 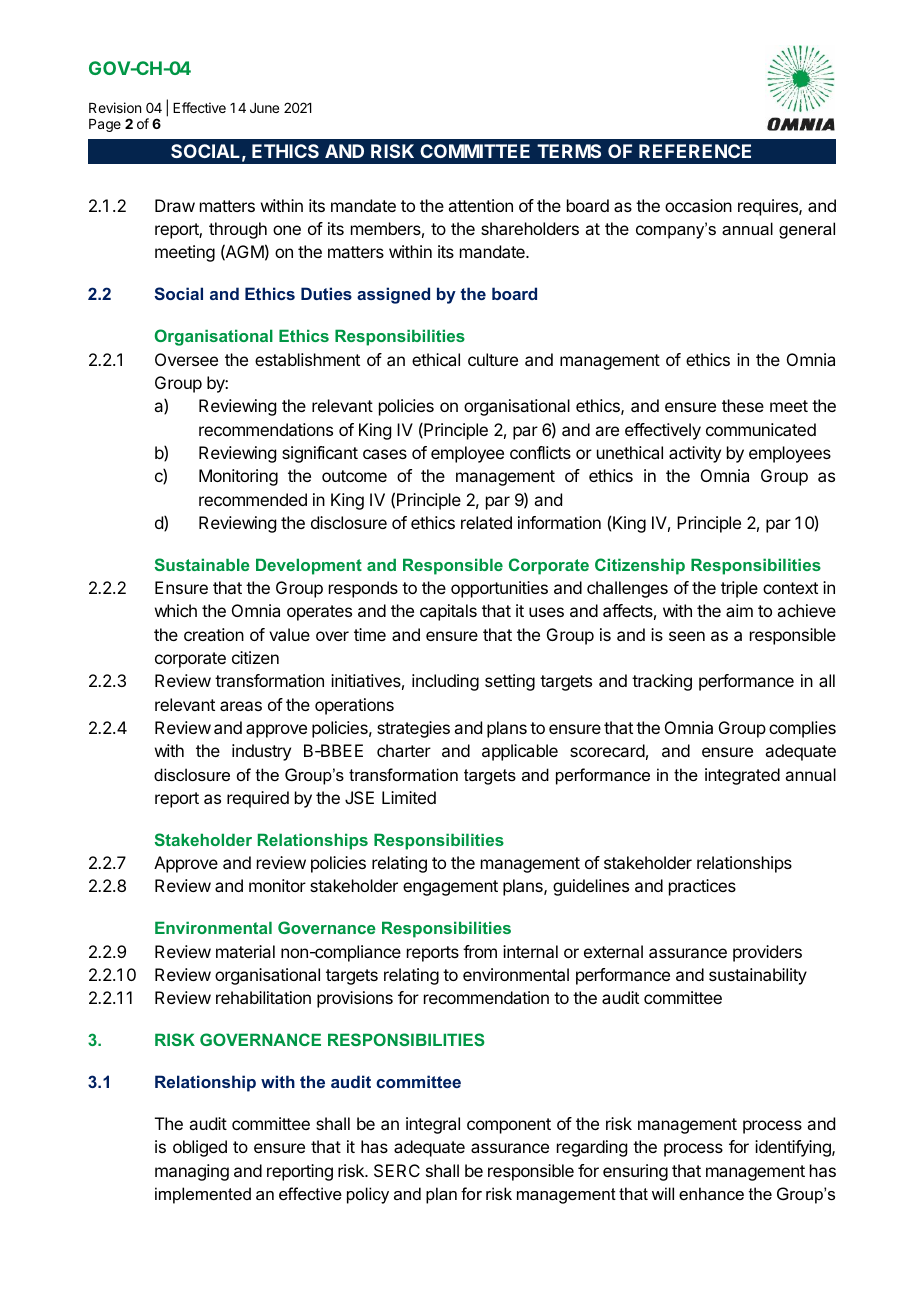 What do you see at coordinates (214, 634) in the page?
I see `creation` at bounding box center [214, 634].
